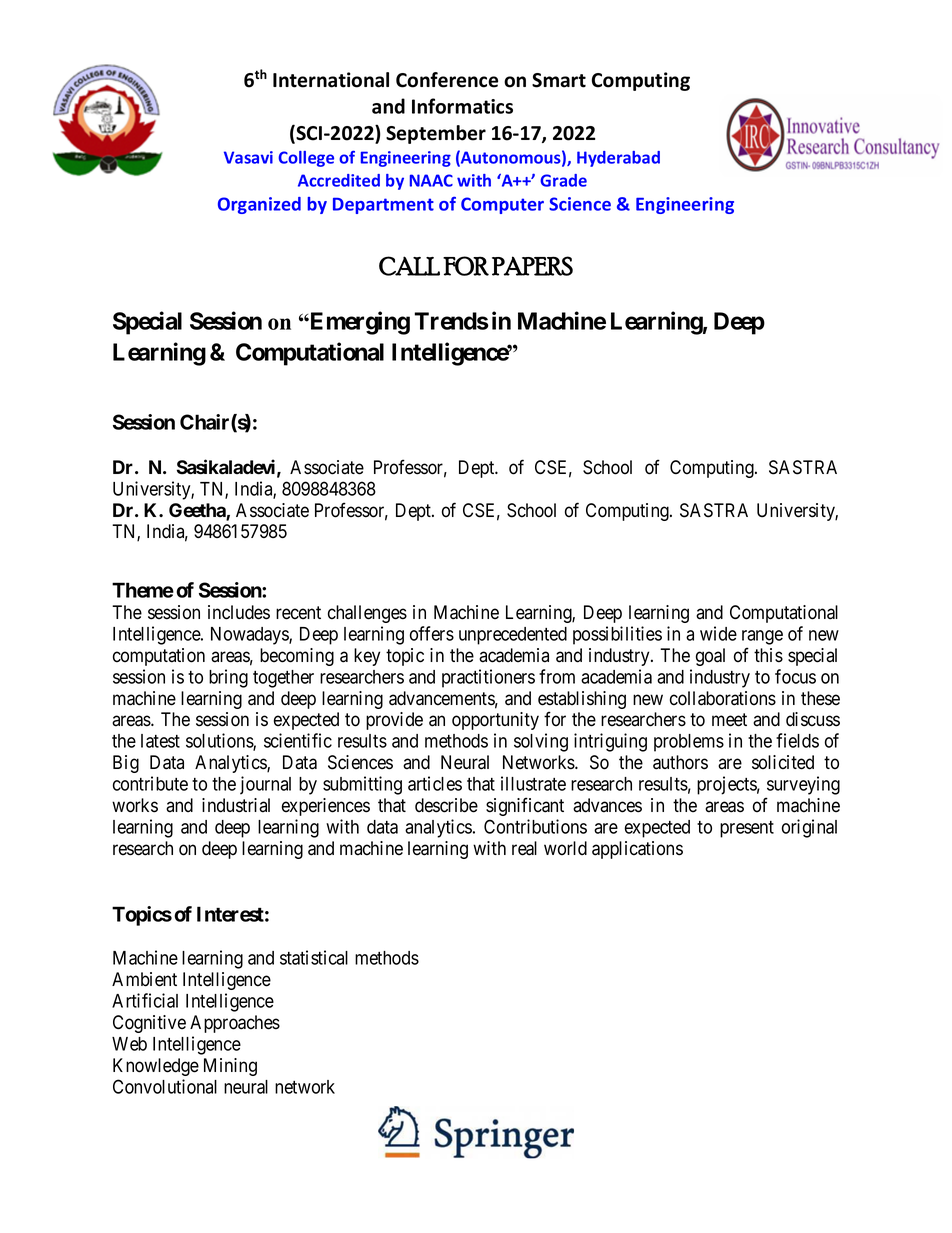  I want to click on Hyderabad, so click(618, 159).
